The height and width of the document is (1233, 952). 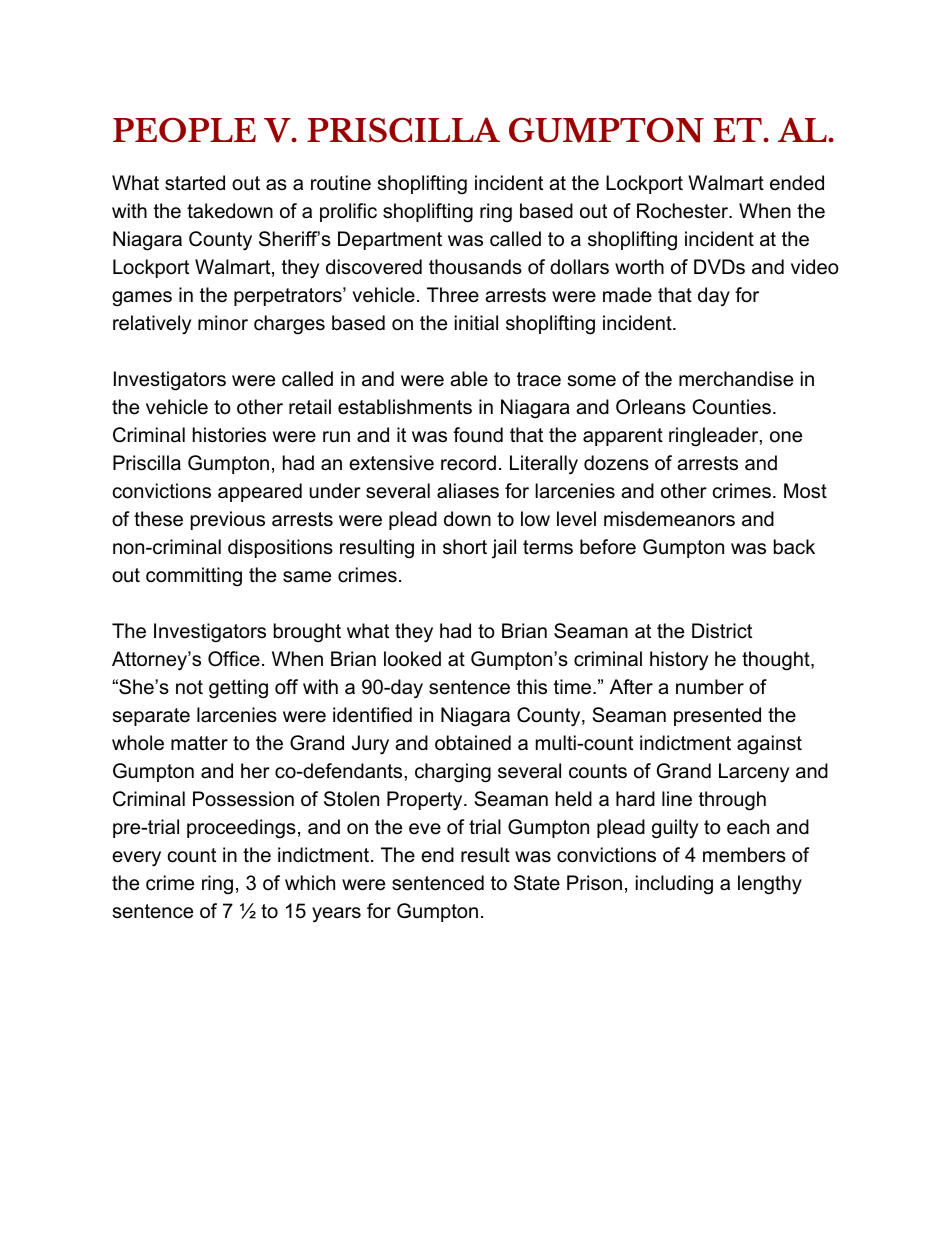 What do you see at coordinates (465, 547) in the document?
I see `short` at bounding box center [465, 547].
